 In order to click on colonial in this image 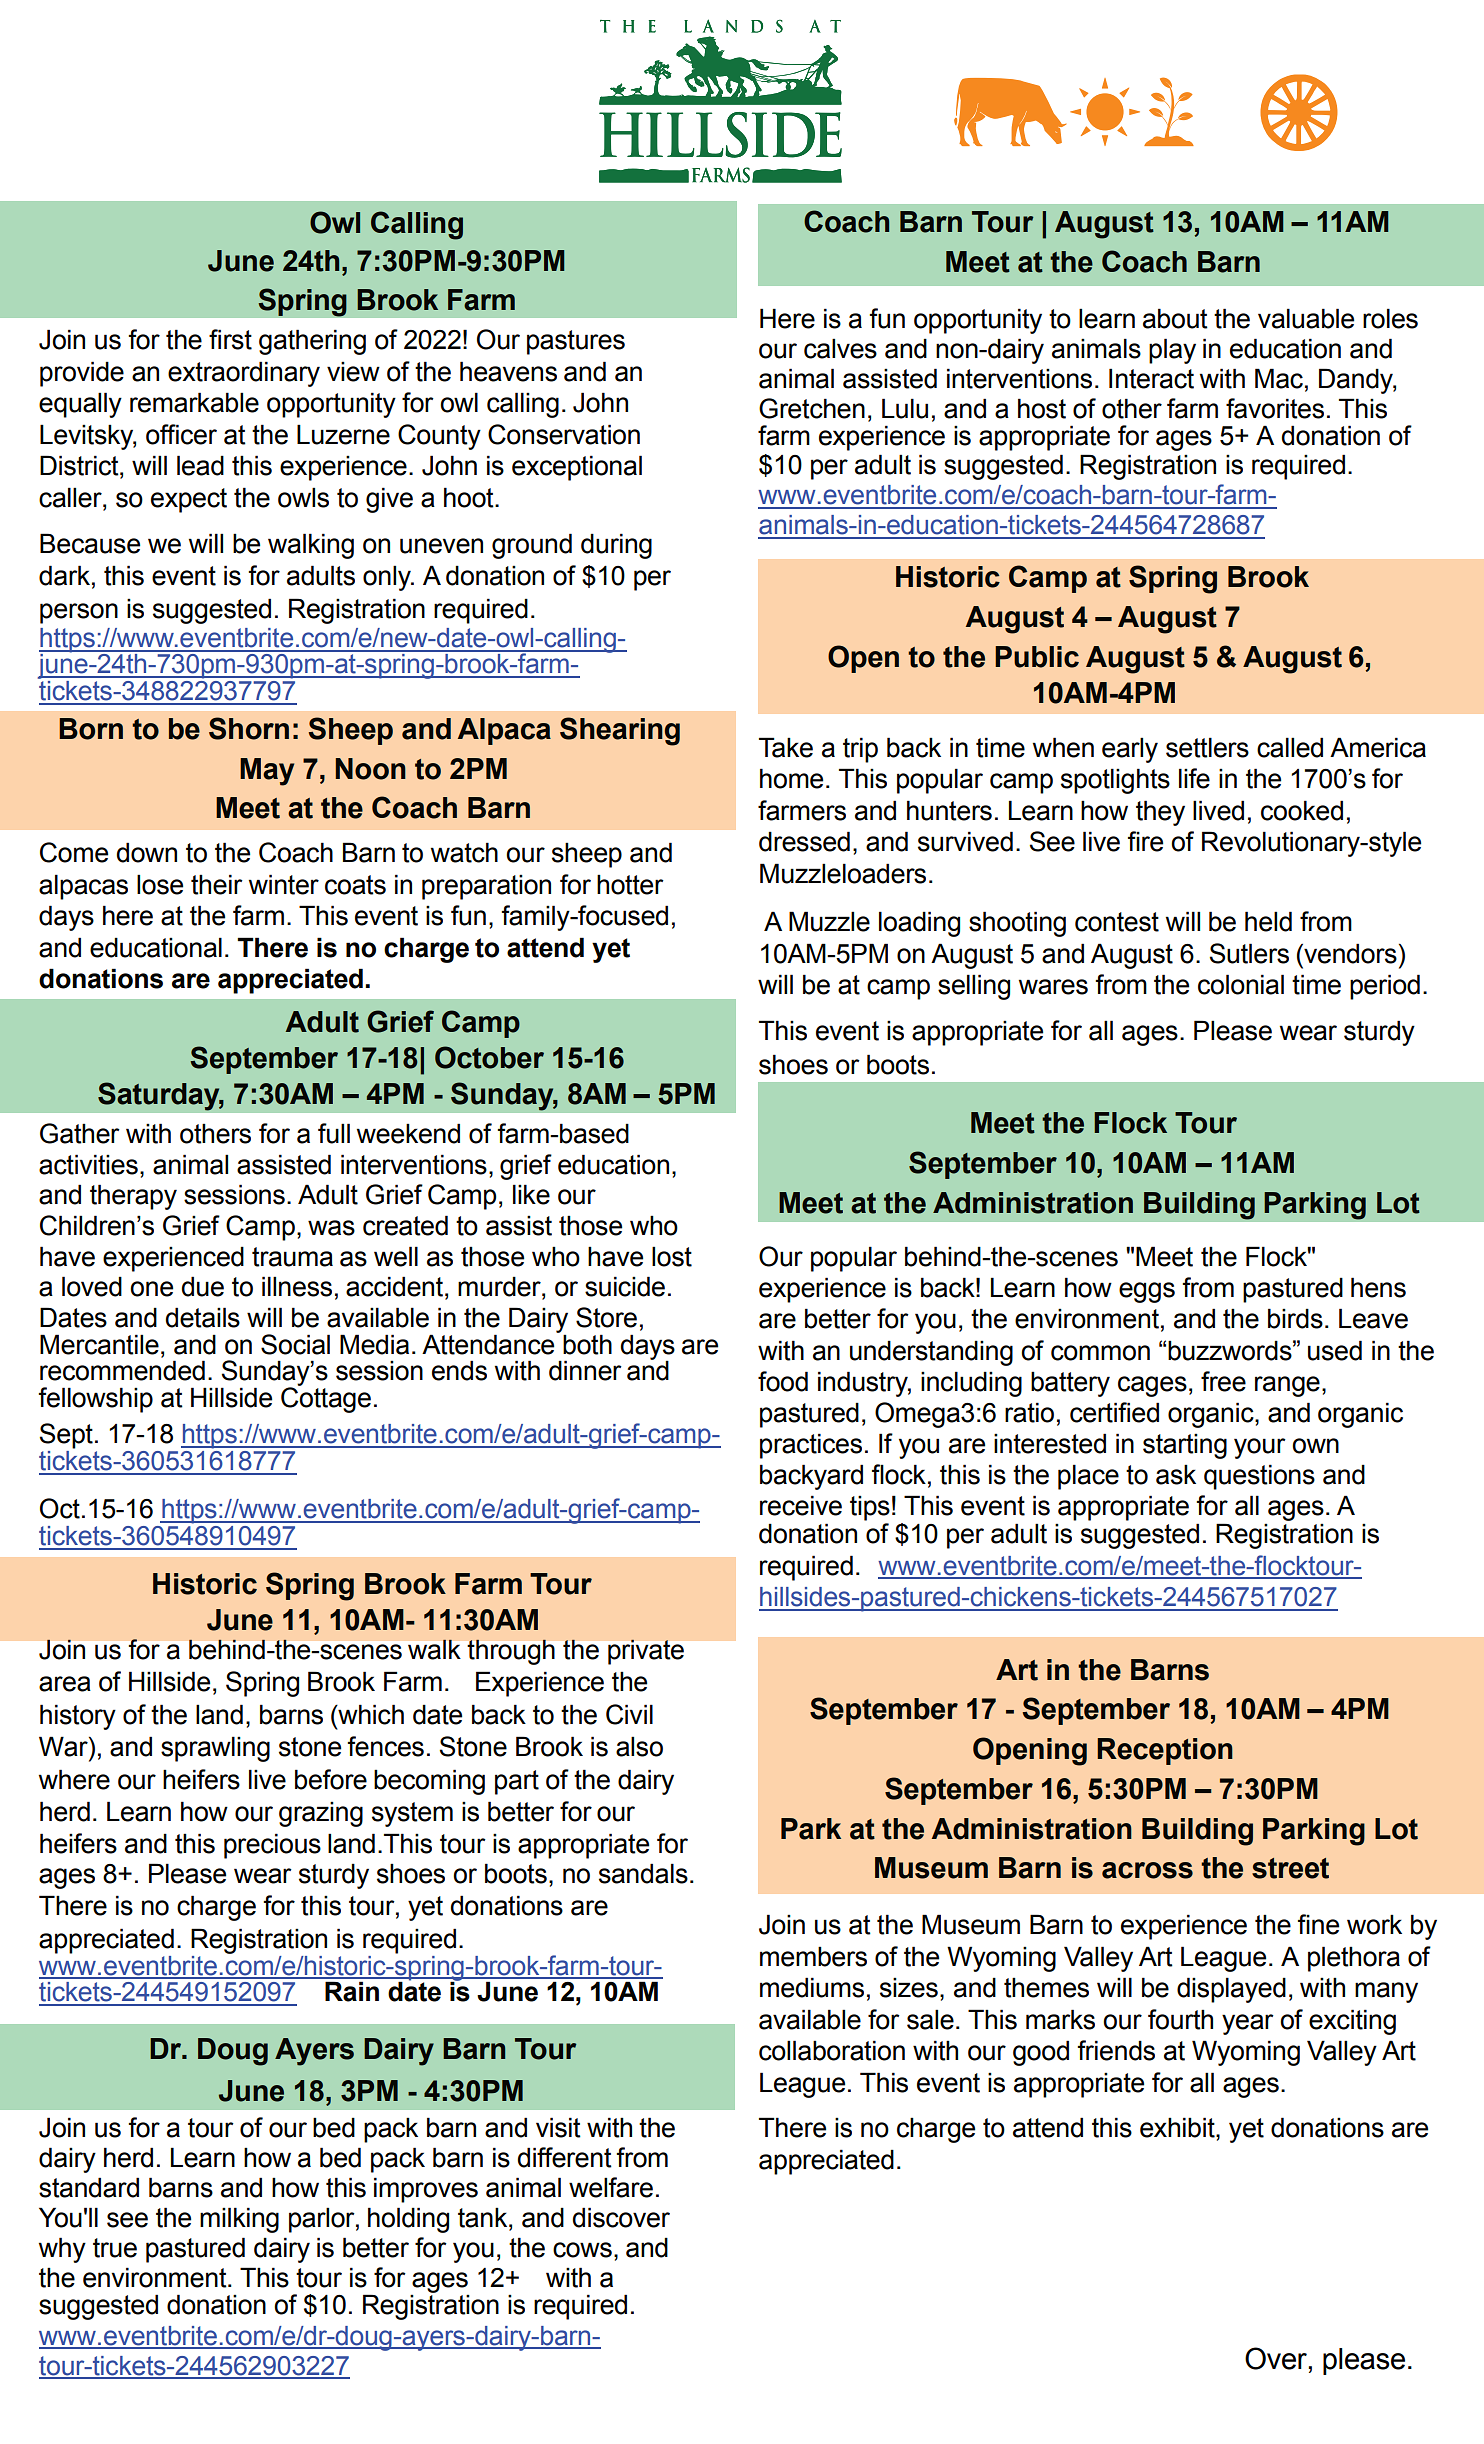, I will do `click(1241, 984)`.
